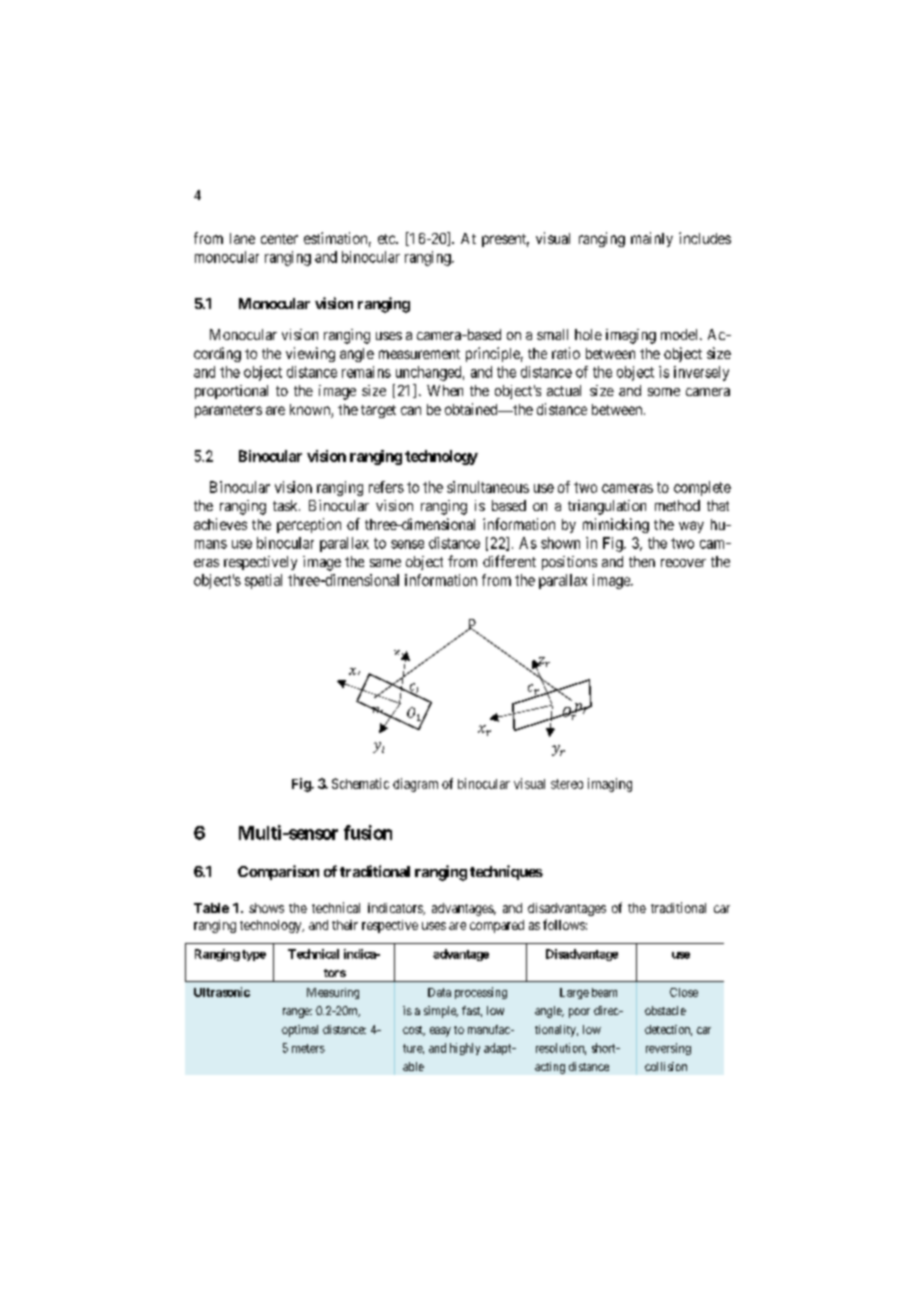 This screenshot has height=1308, width=924. What do you see at coordinates (300, 1031) in the screenshot?
I see `optimal` at bounding box center [300, 1031].
